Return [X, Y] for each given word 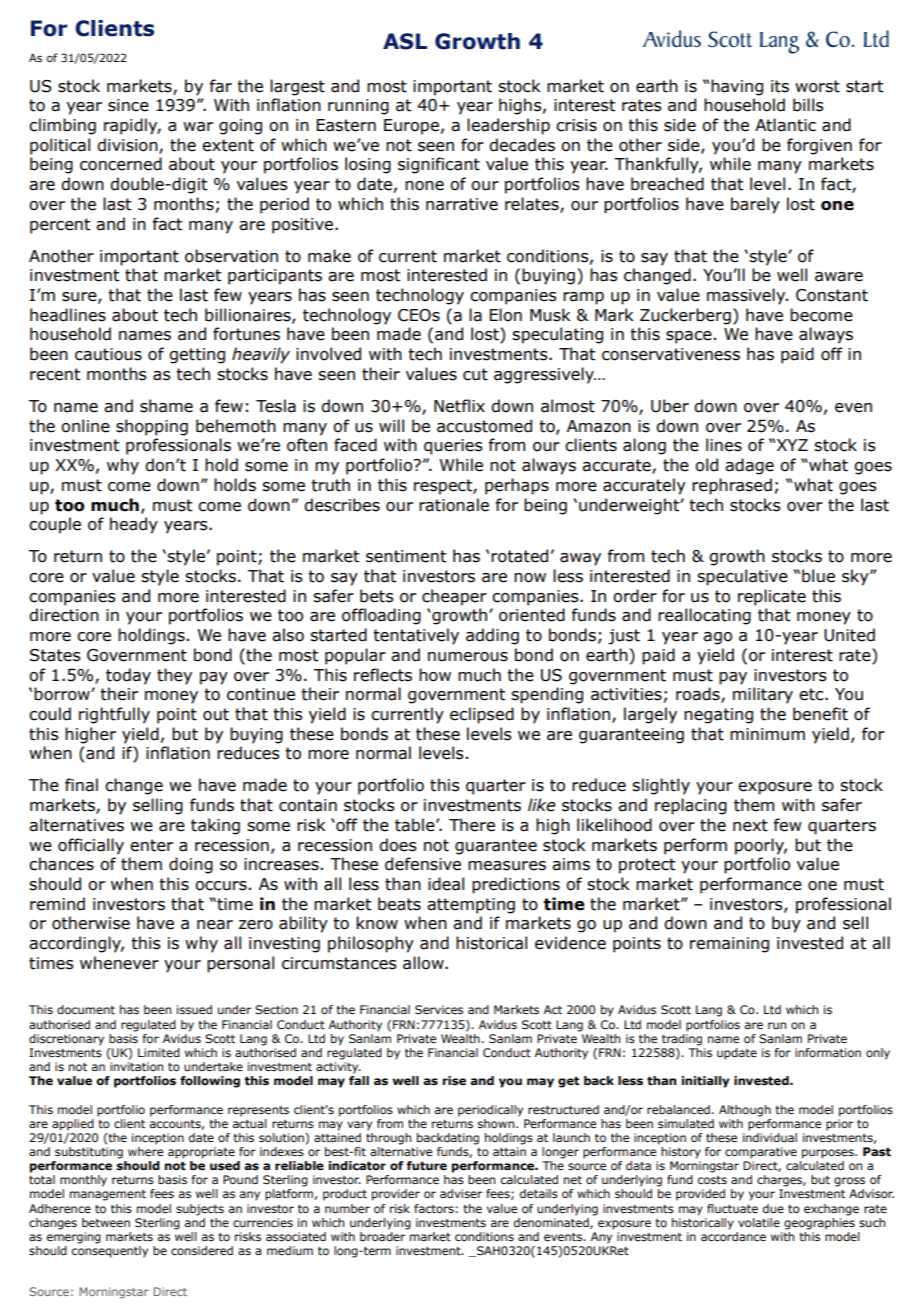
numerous [468, 657]
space [689, 337]
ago [717, 638]
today [128, 676]
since [128, 105]
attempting [471, 906]
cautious [108, 354]
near [215, 925]
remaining [729, 945]
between [106, 1222]
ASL [405, 41]
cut [475, 374]
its [780, 86]
